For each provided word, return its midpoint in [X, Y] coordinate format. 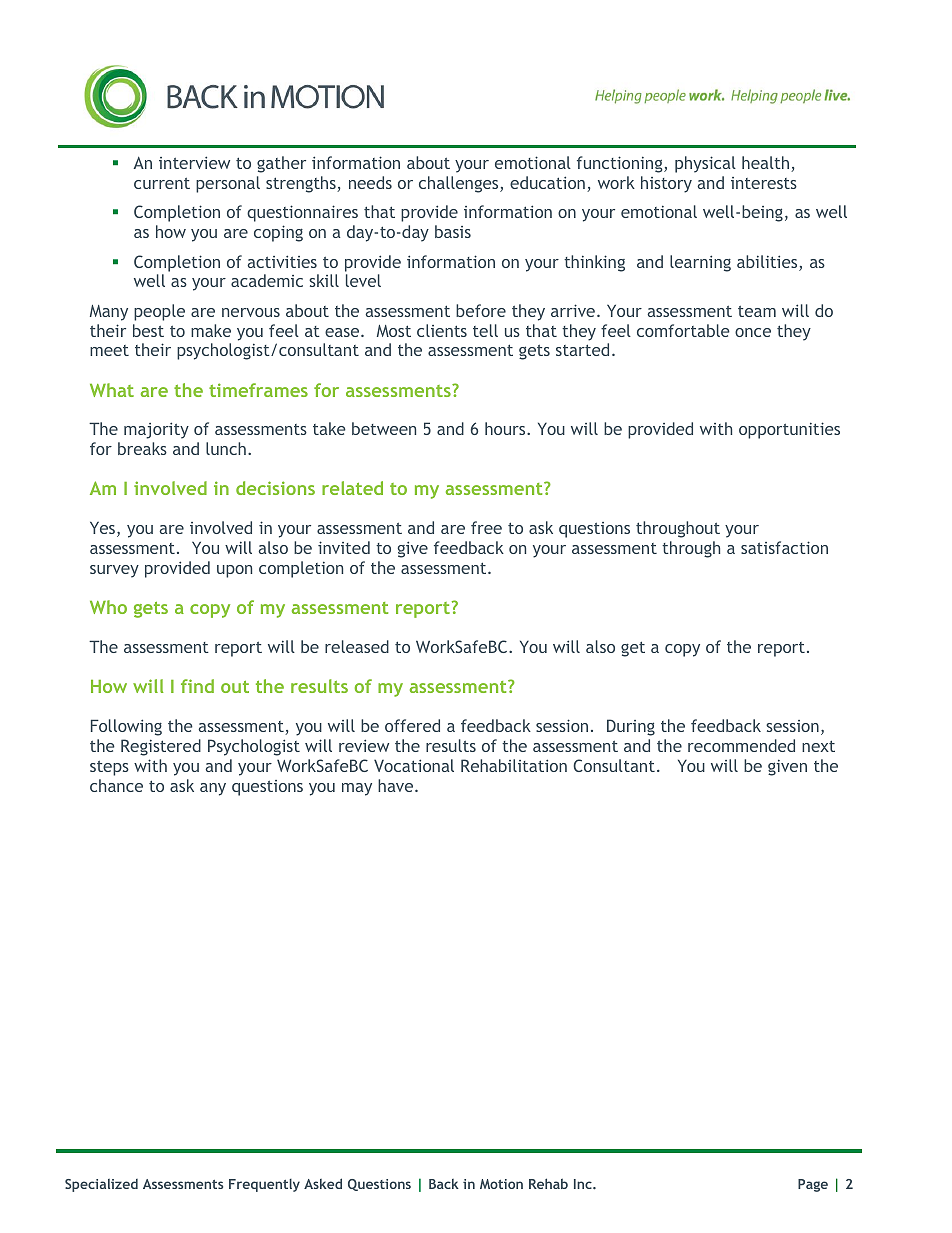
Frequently [264, 1185]
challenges [460, 184]
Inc [584, 1184]
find [197, 686]
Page [813, 1185]
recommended [741, 745]
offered [412, 725]
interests [764, 183]
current [162, 183]
